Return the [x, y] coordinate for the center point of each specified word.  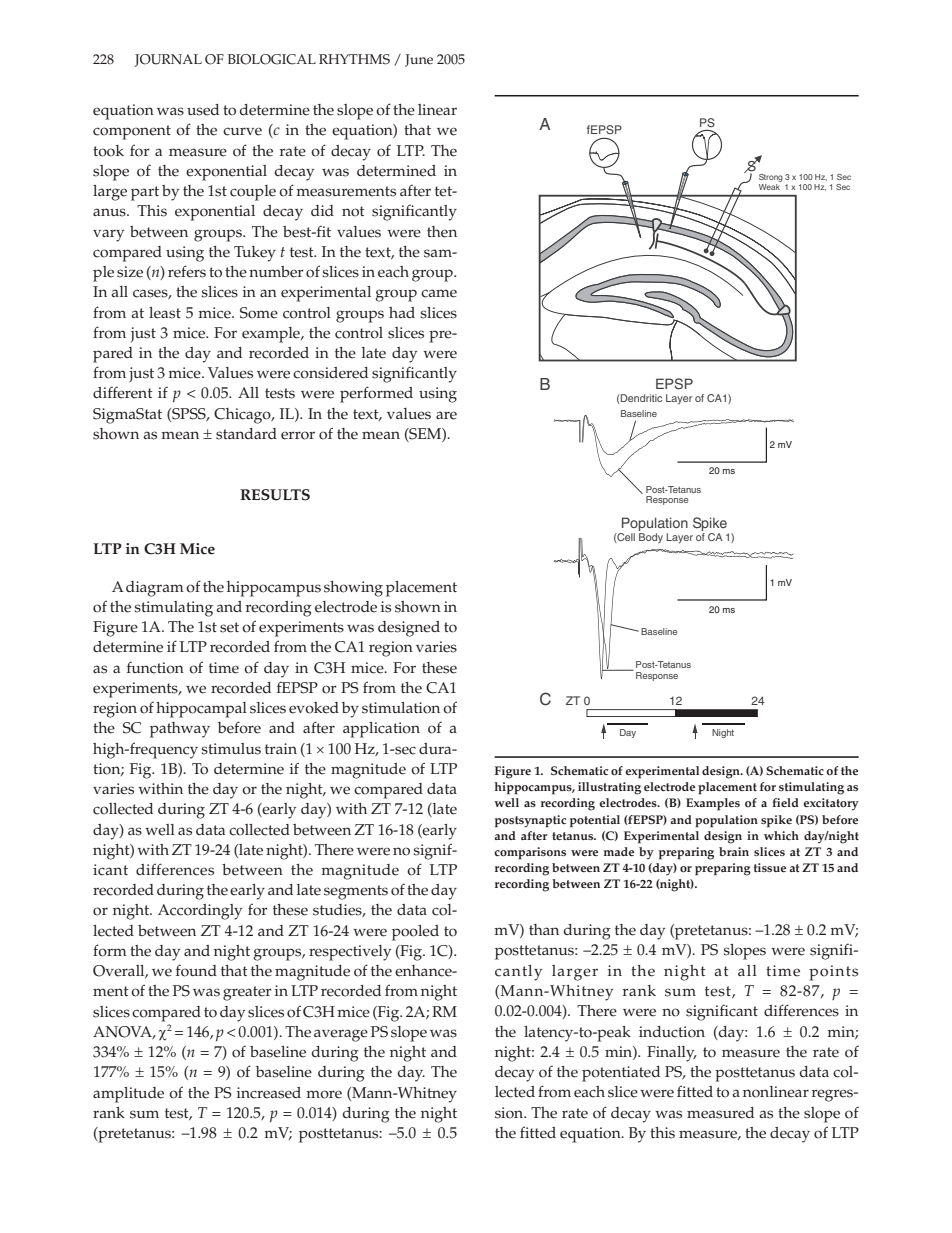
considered [330, 373]
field [785, 802]
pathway [180, 730]
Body [651, 538]
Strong [771, 178]
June [419, 60]
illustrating [609, 788]
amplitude [128, 1095]
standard [246, 434]
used [203, 110]
